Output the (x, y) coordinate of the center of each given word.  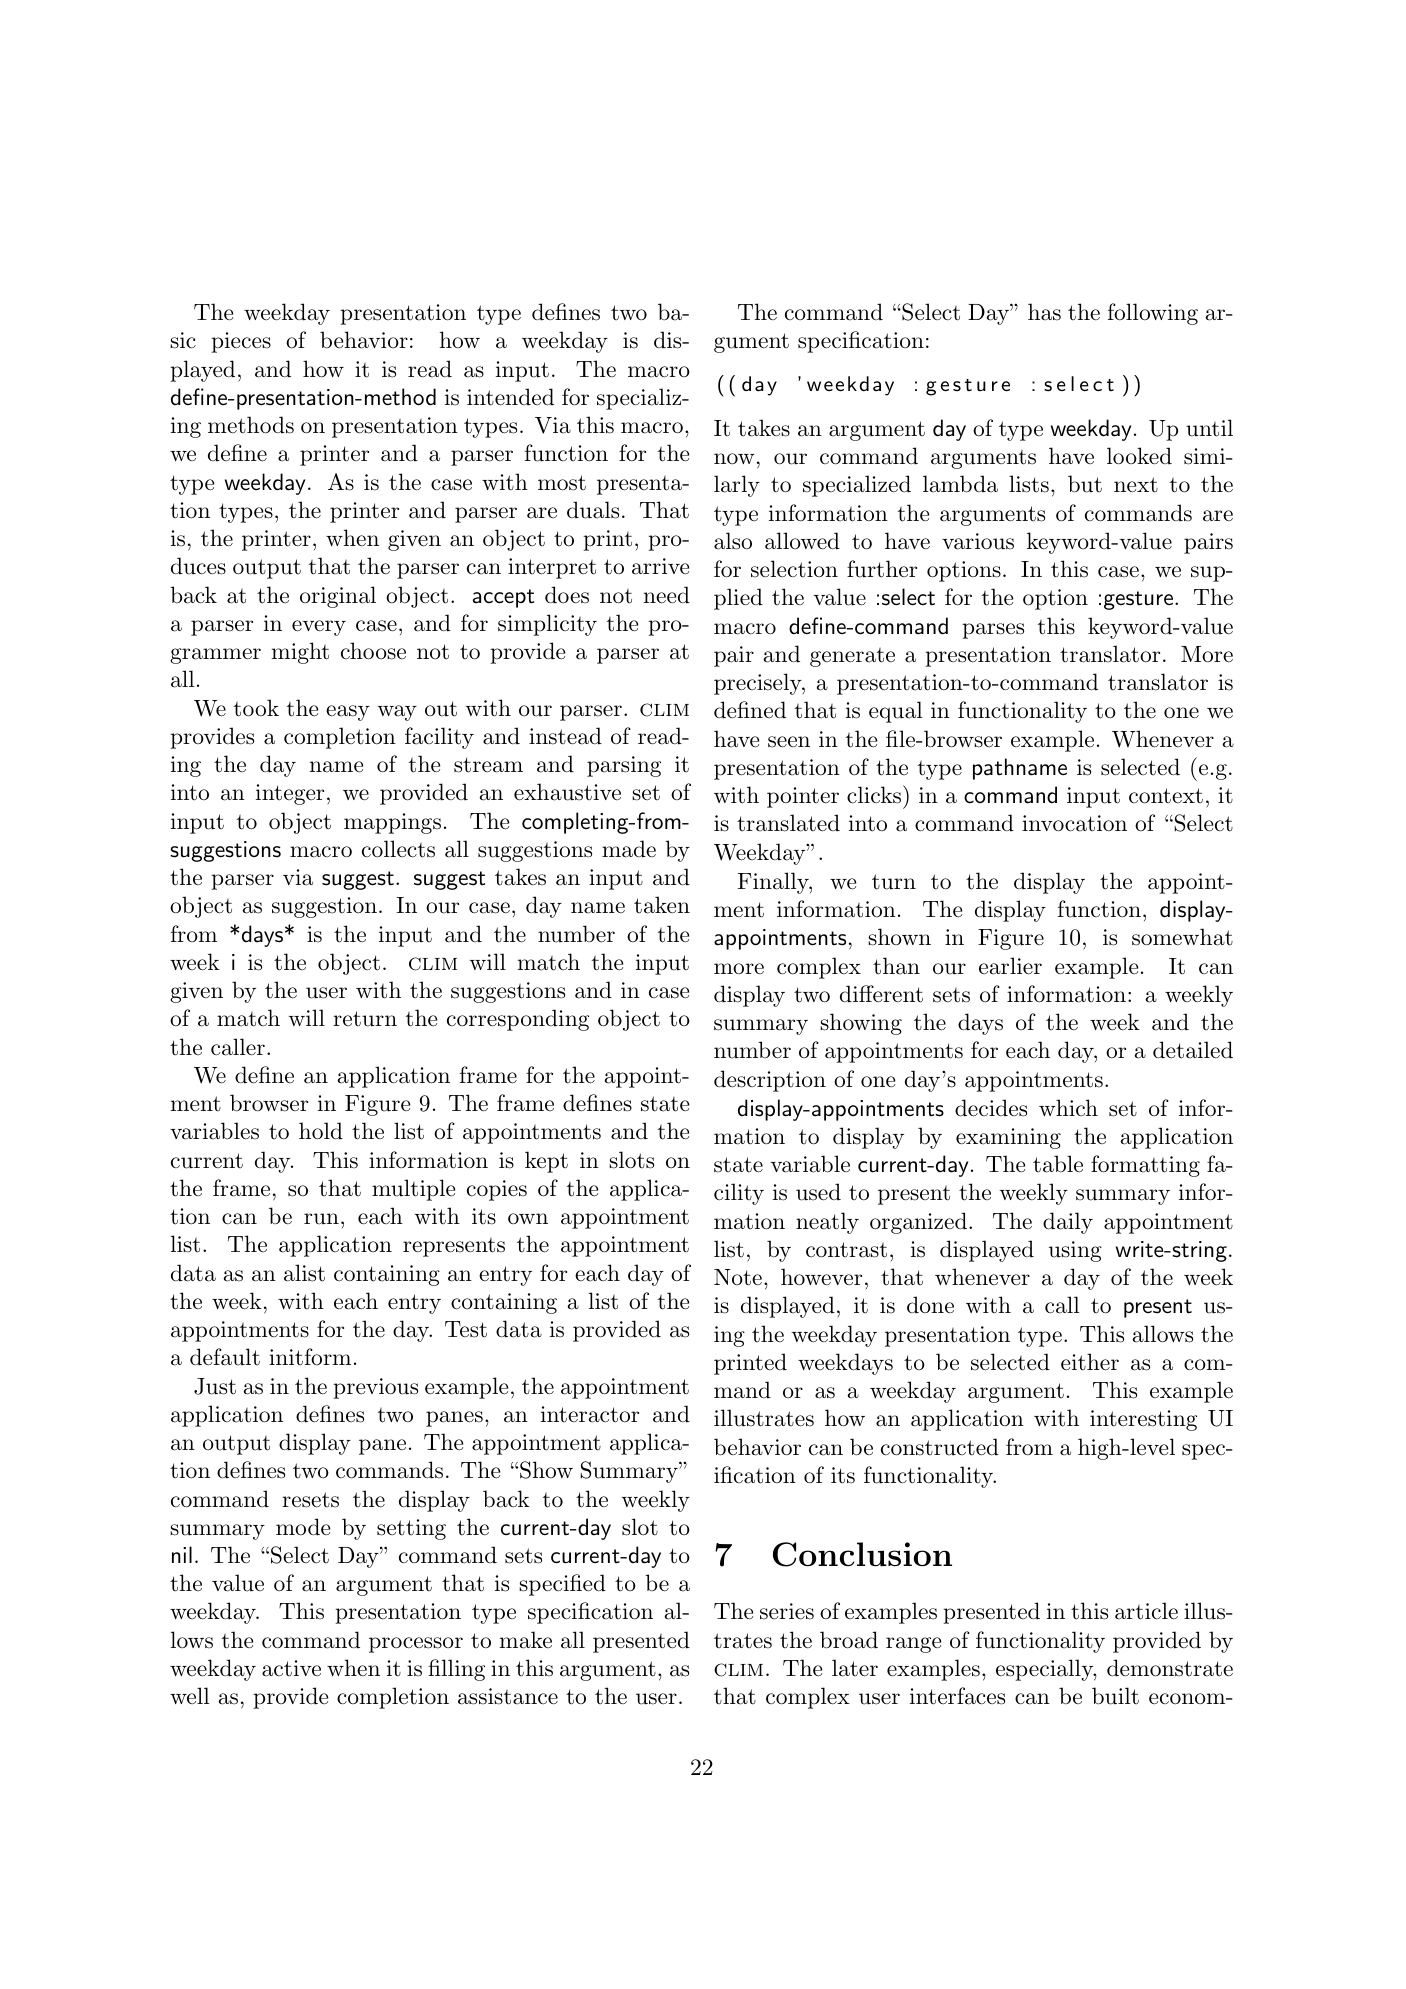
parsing (624, 766)
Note (738, 1277)
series (787, 1611)
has (1044, 312)
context (1166, 796)
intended (510, 397)
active (291, 1668)
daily (1068, 1223)
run (321, 1219)
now (734, 459)
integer (290, 794)
